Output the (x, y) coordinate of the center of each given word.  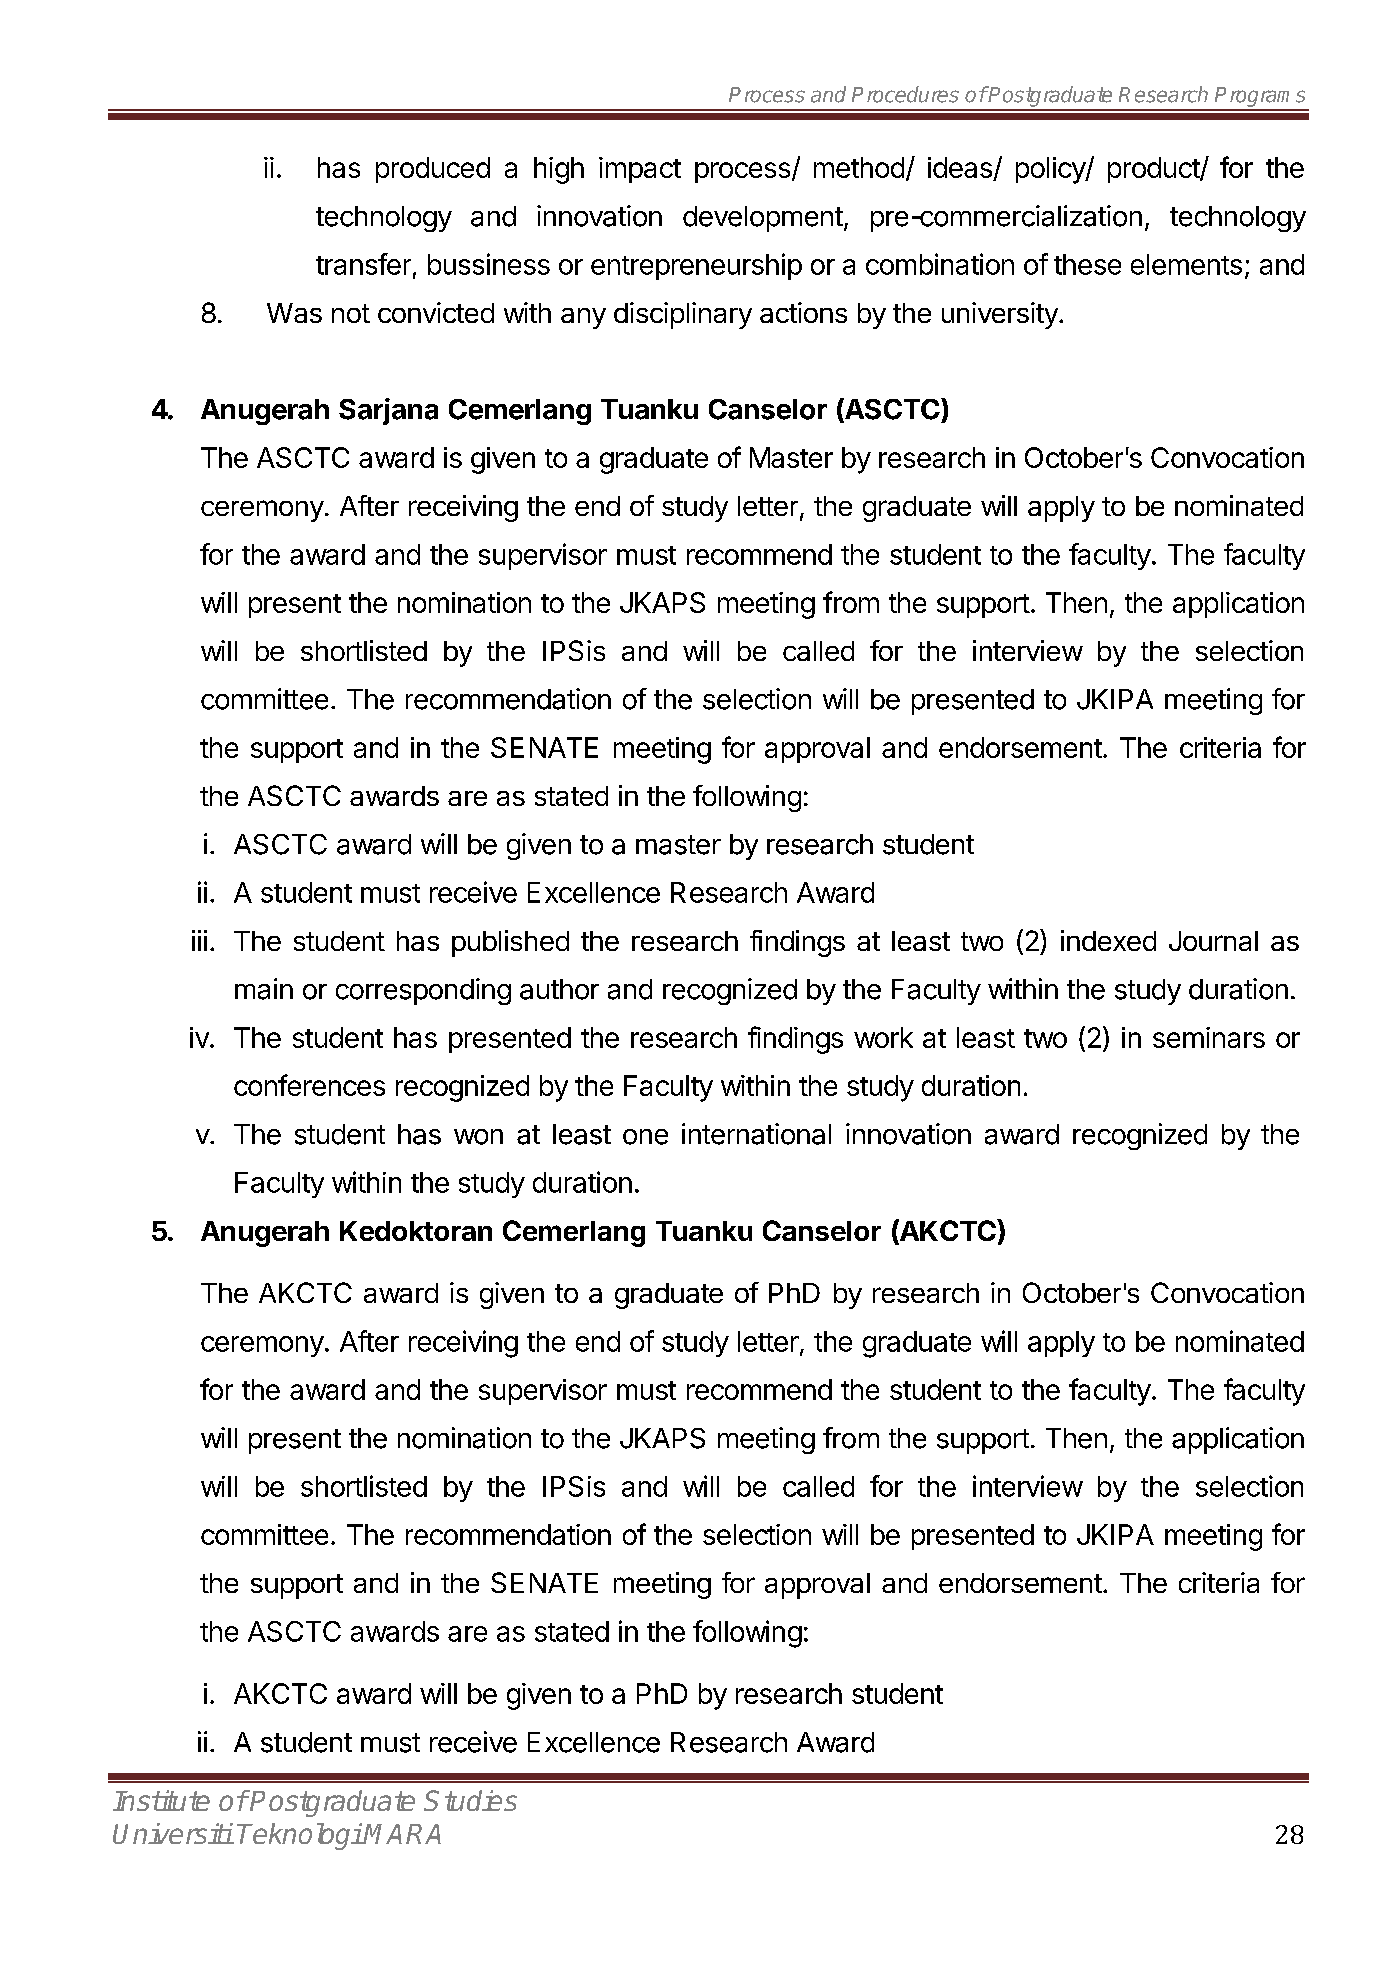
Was (294, 313)
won (478, 1137)
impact (640, 170)
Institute (161, 1800)
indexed (1108, 940)
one (645, 1137)
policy (1051, 170)
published (510, 943)
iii (199, 940)
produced (433, 170)
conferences (309, 1085)
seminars (1209, 1037)
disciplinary (683, 315)
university (1001, 315)
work (883, 1037)
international (756, 1134)
